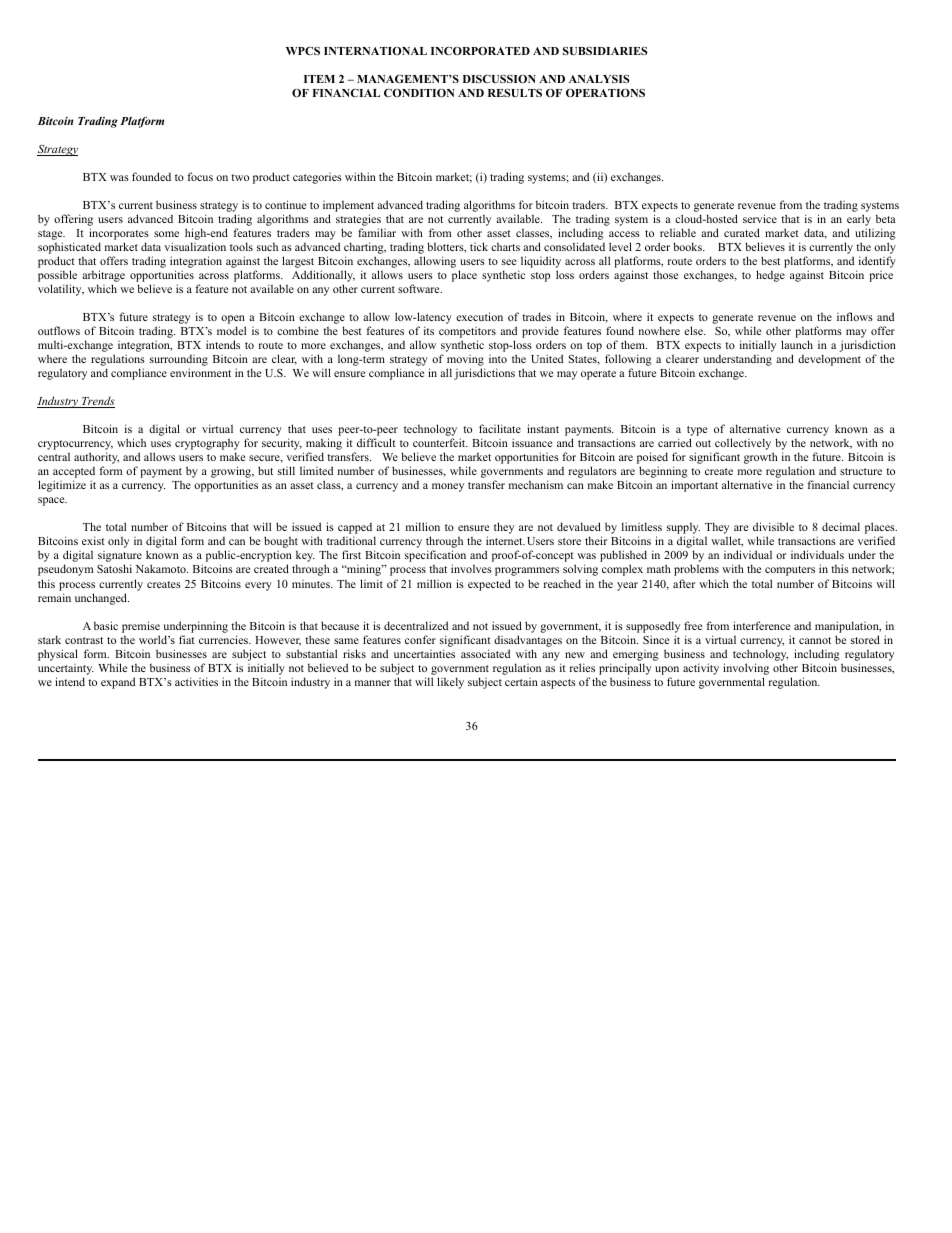 The image size is (952, 1233). Describe the element at coordinates (499, 79) in the screenshot. I see `DISCUSSION` at that location.
